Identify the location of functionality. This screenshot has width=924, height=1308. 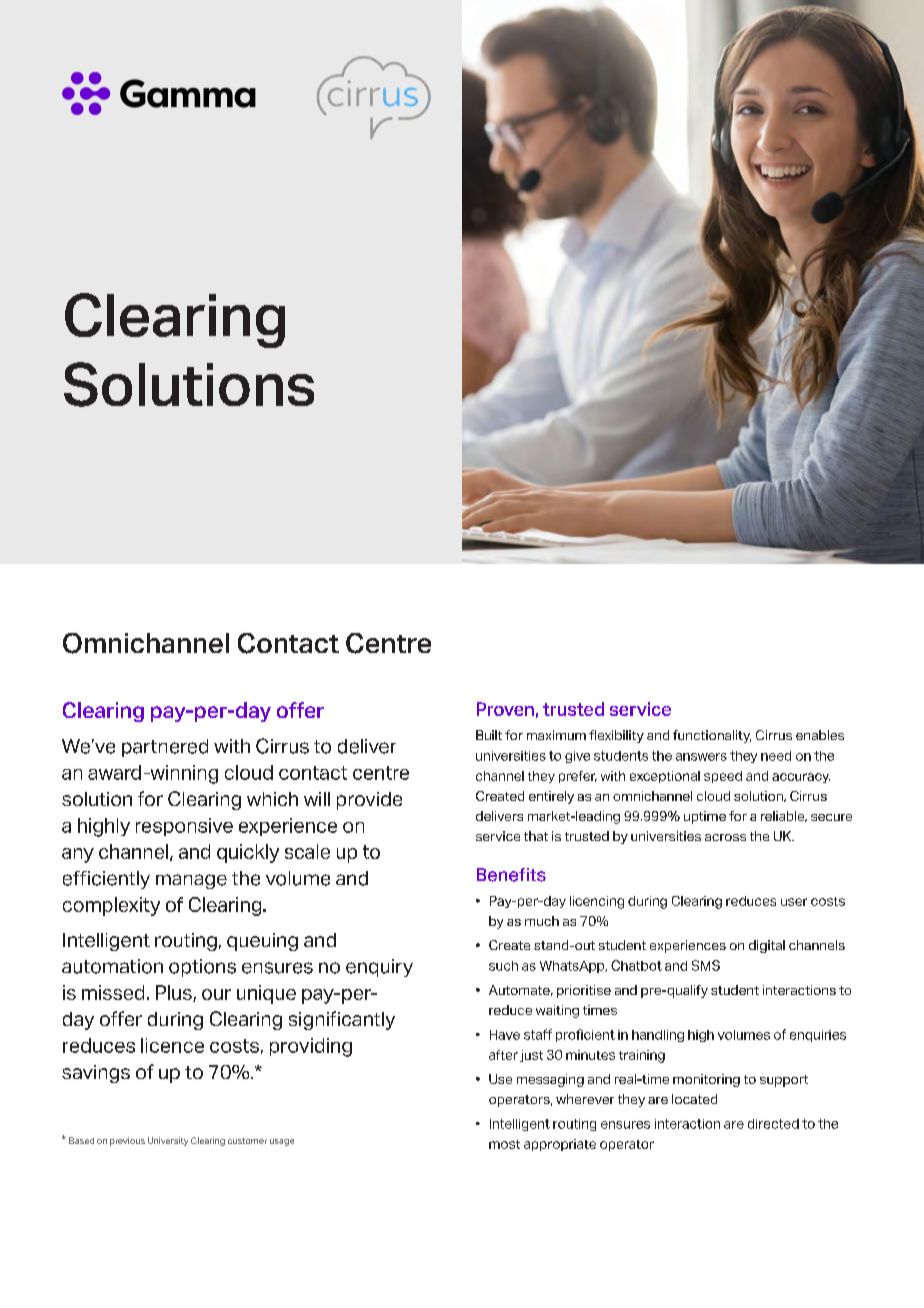
(712, 736).
